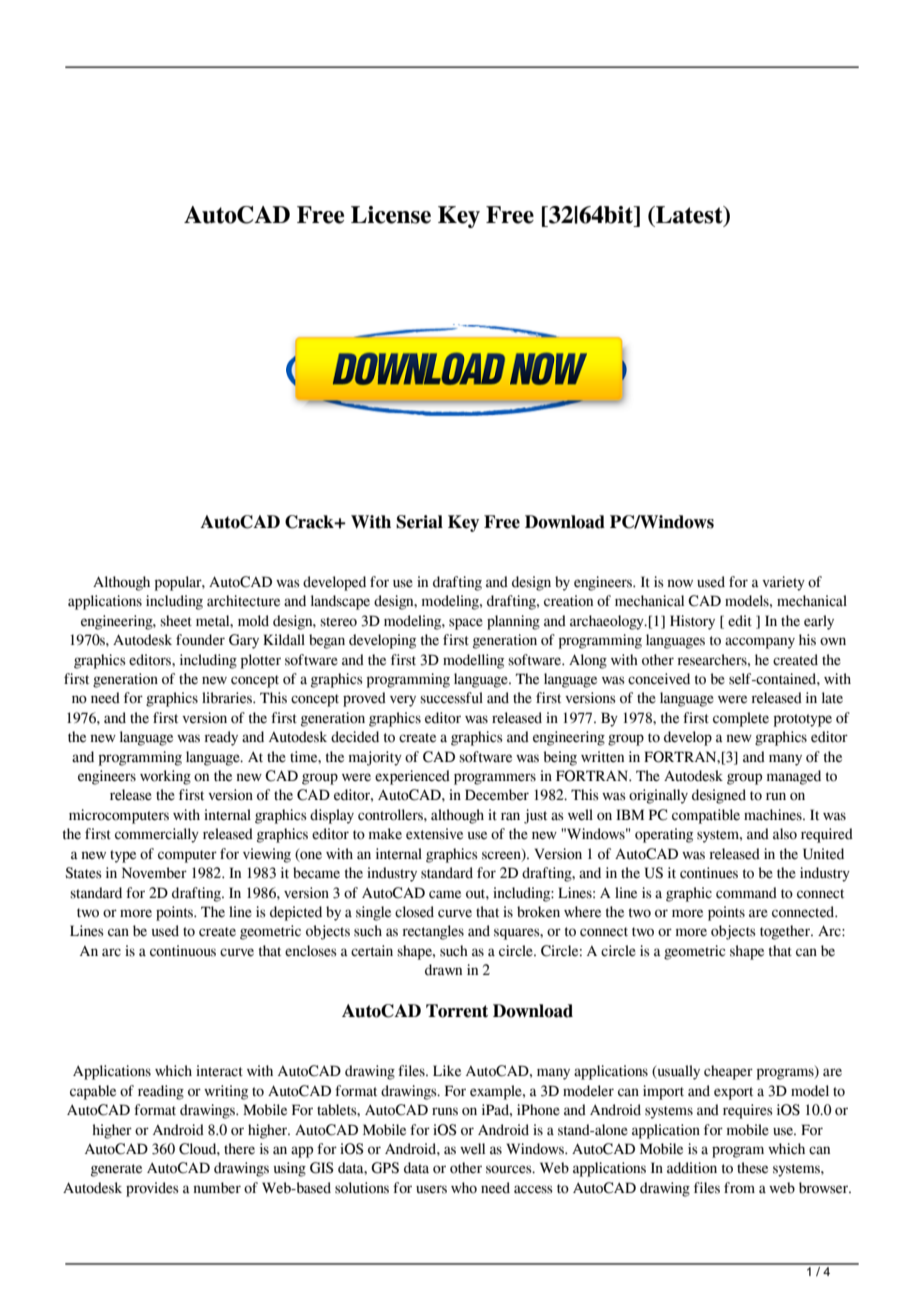 This screenshot has height=1308, width=924. Describe the element at coordinates (152, 1189) in the screenshot. I see `provides` at that location.
